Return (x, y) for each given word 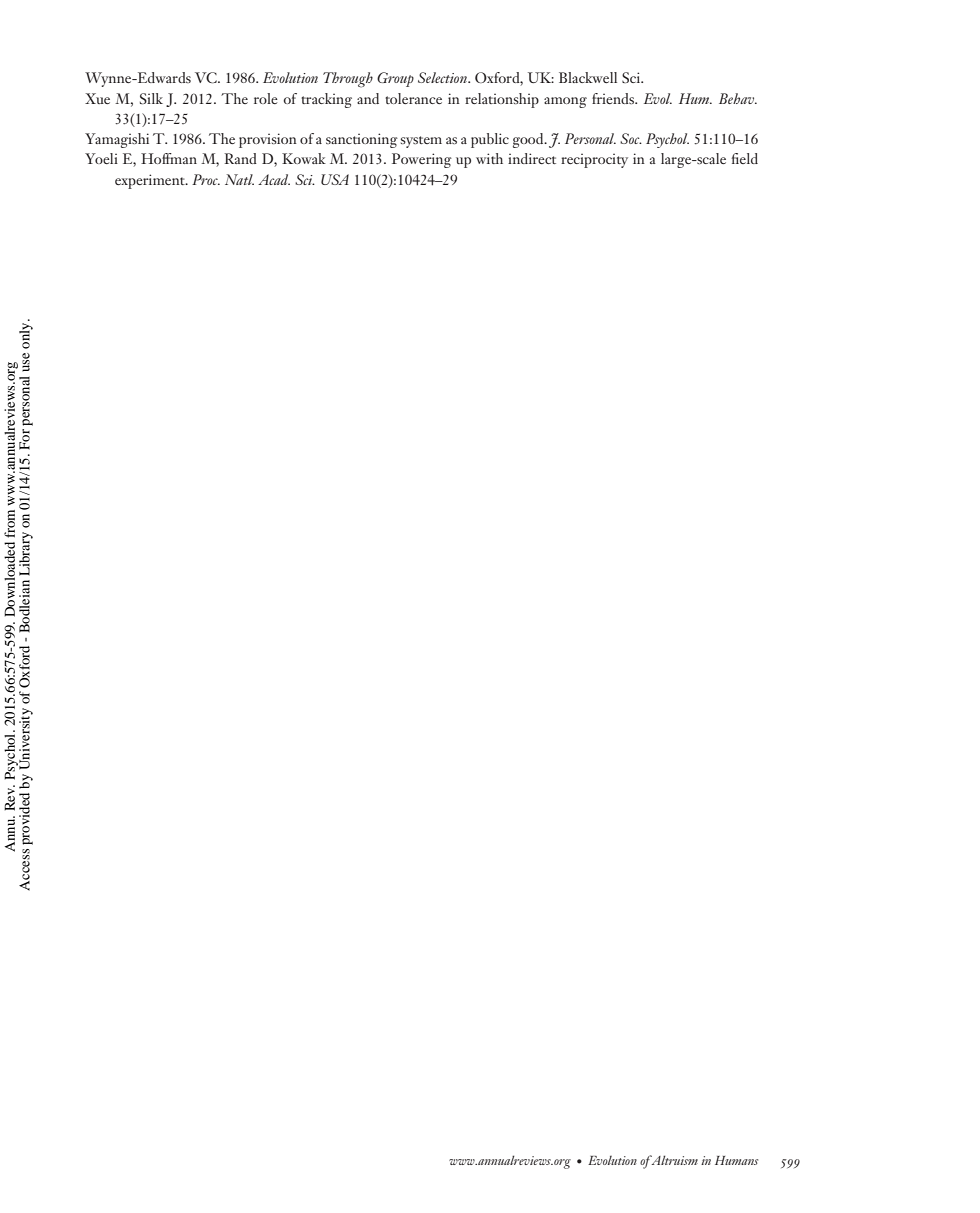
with (489, 158)
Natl (239, 179)
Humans (736, 1160)
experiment (151, 181)
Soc (631, 138)
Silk (151, 98)
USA (335, 179)
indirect (532, 158)
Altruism (673, 1160)
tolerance (413, 98)
